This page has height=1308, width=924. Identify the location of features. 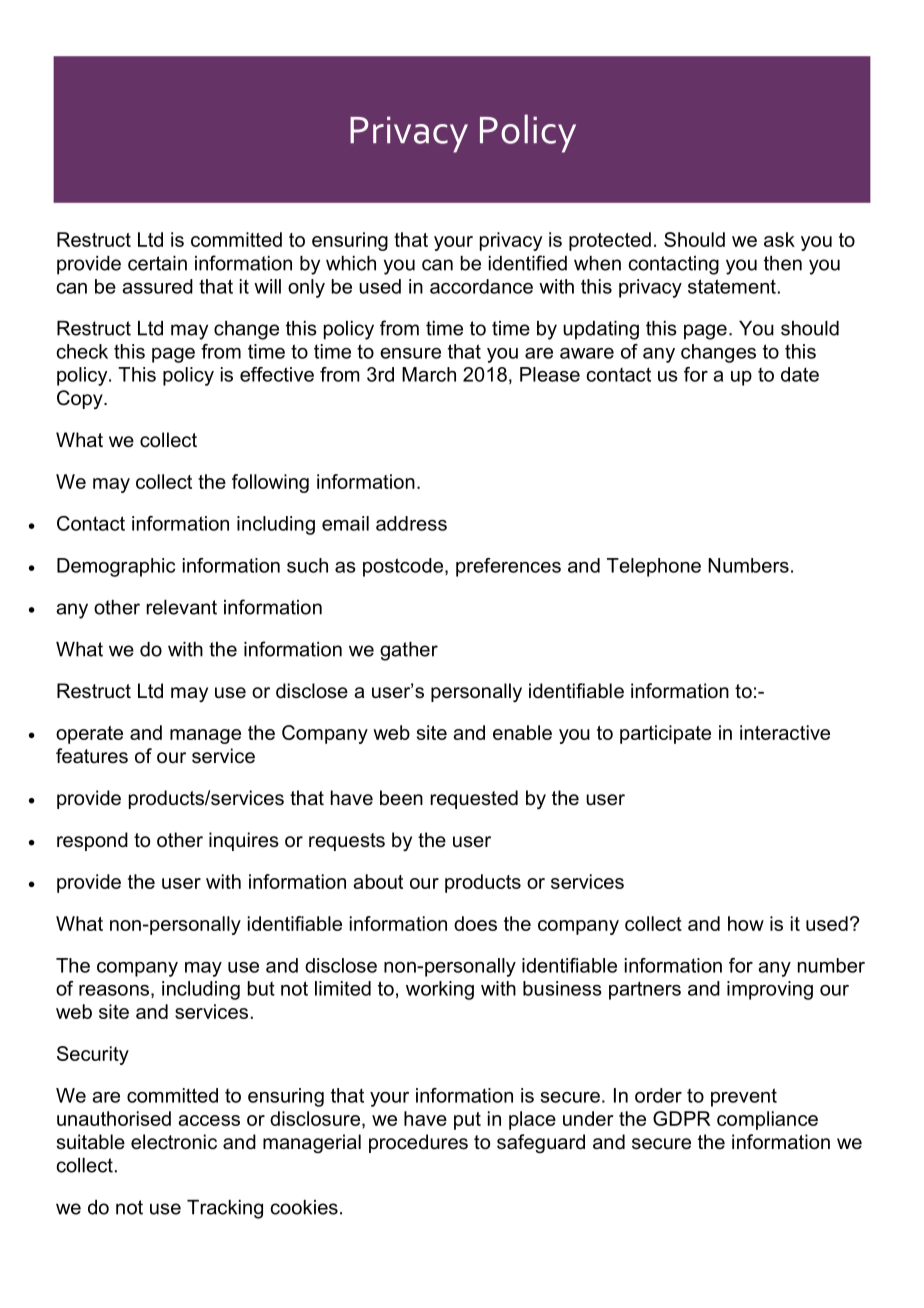
(92, 756).
